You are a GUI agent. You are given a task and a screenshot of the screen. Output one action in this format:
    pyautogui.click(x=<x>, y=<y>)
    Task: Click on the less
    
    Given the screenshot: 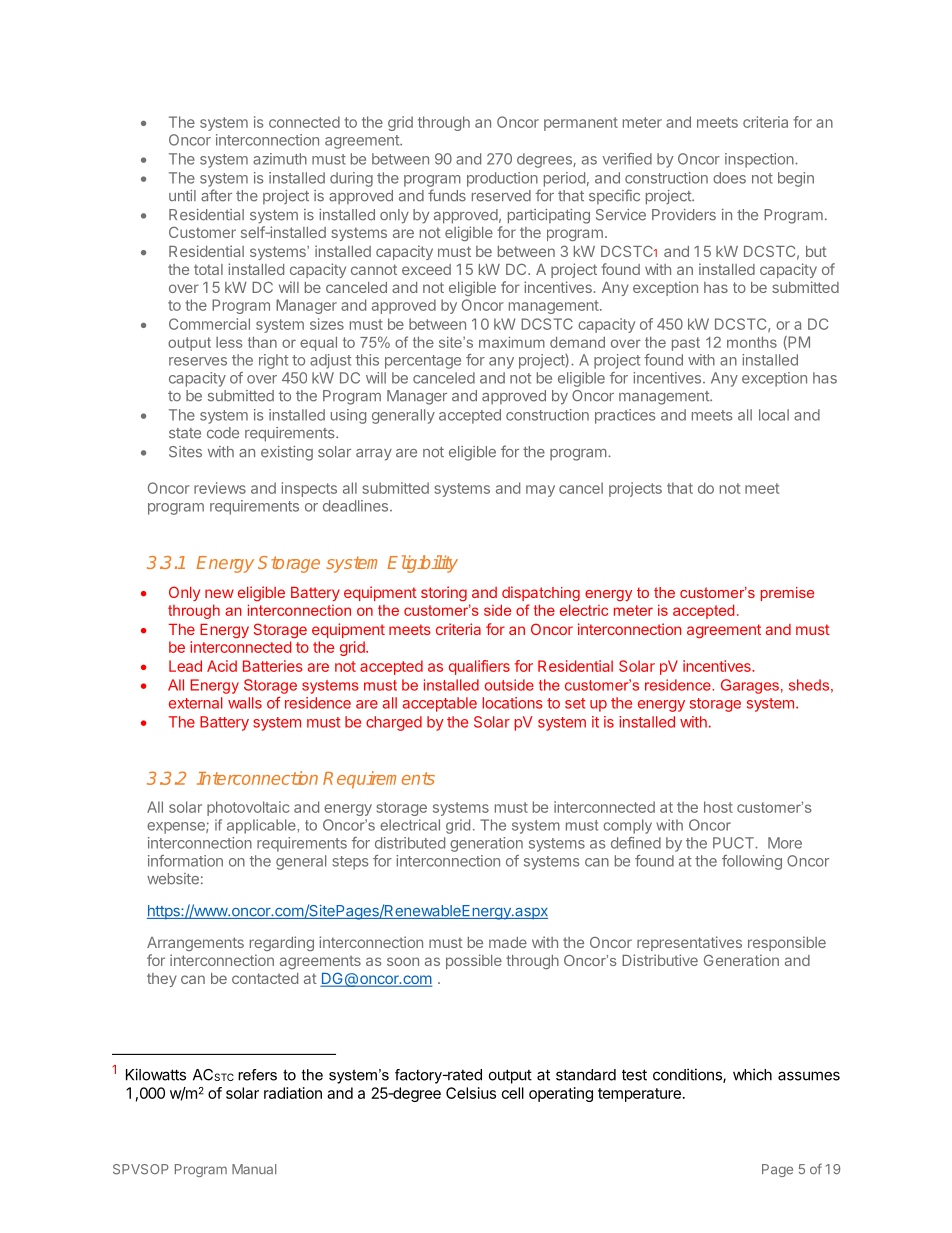 What is the action you would take?
    pyautogui.click(x=229, y=342)
